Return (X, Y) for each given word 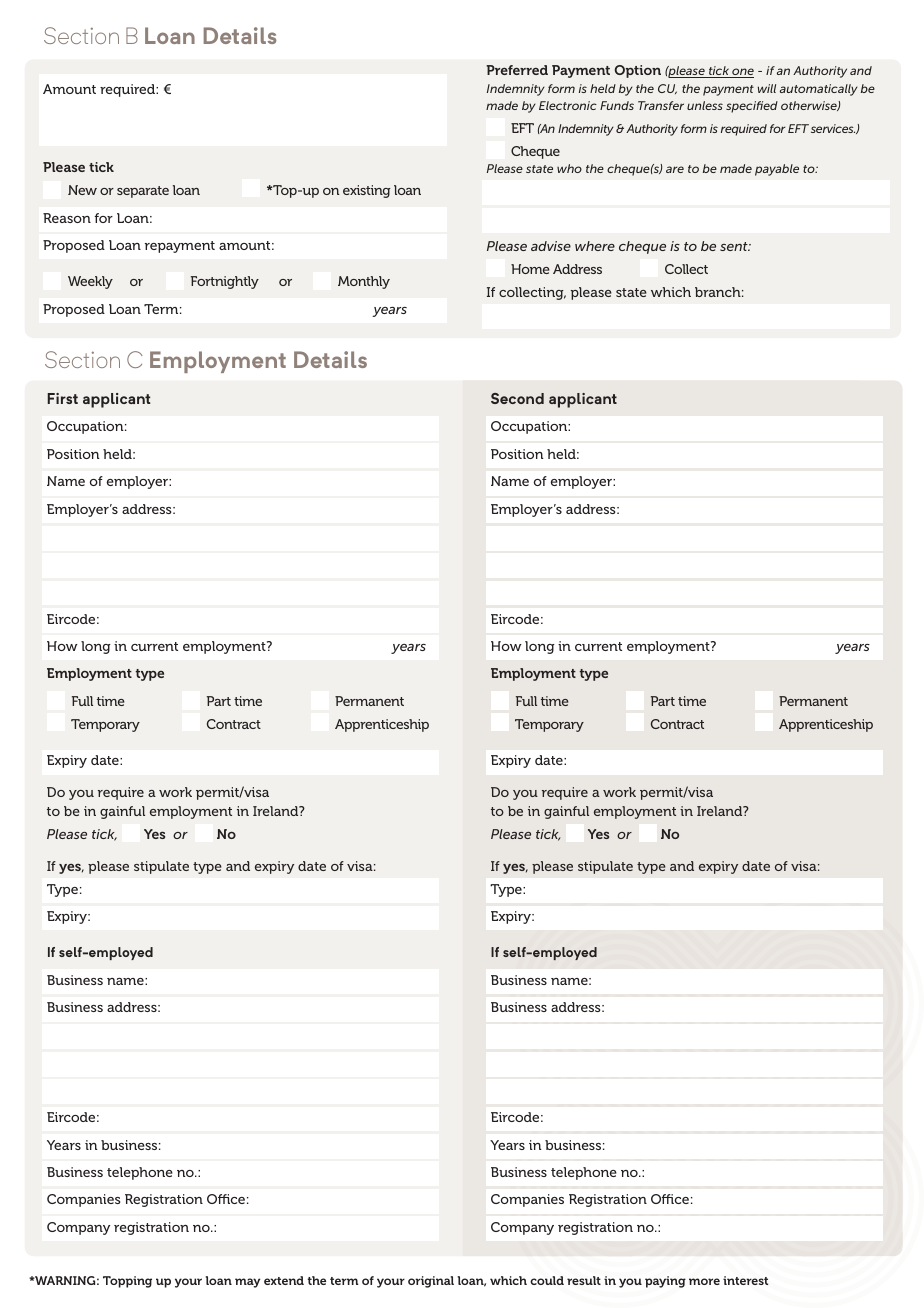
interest (745, 1280)
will (767, 88)
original (431, 1282)
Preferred (517, 70)
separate (143, 192)
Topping (127, 1282)
